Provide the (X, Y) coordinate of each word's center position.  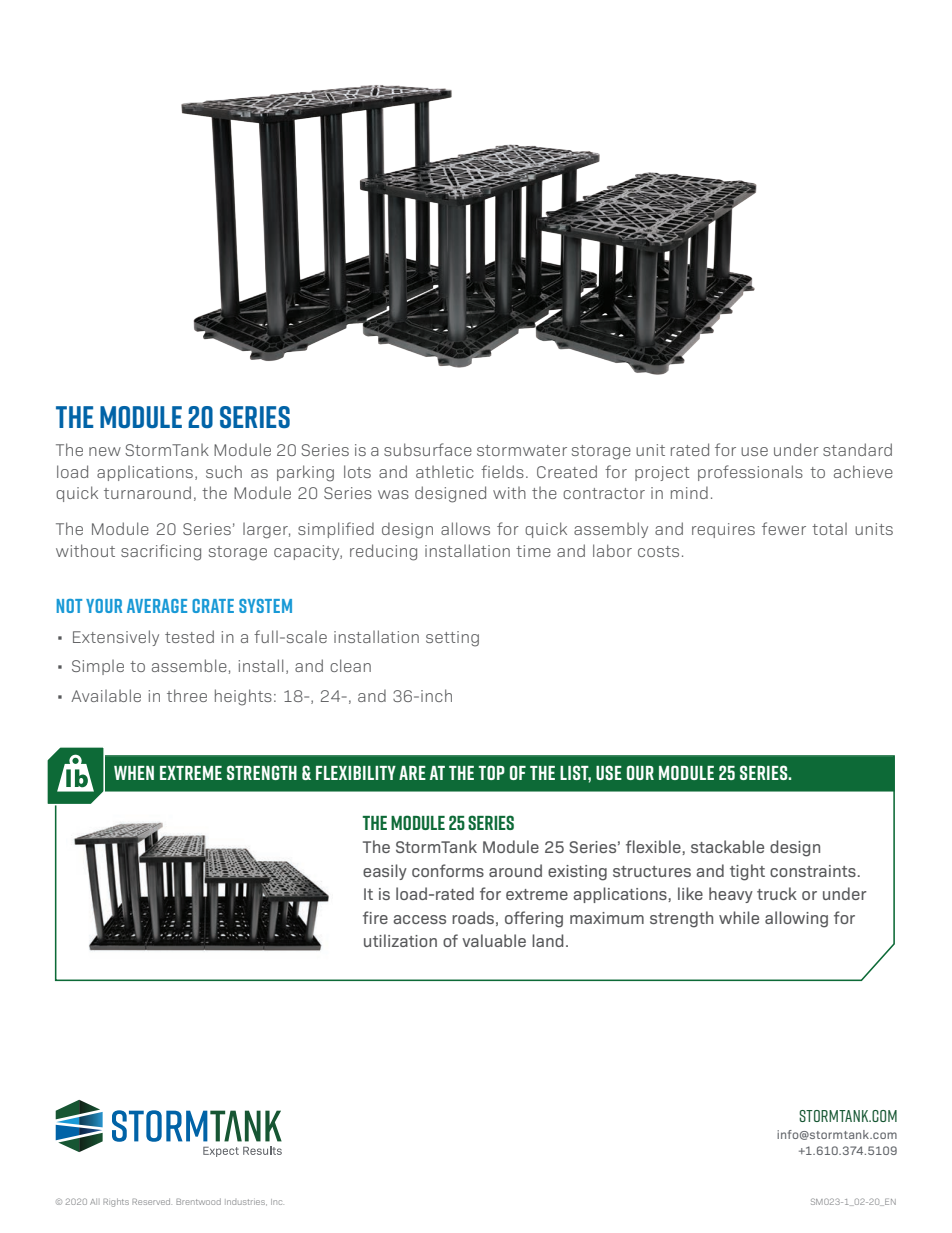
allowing (796, 919)
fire (375, 917)
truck (777, 893)
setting (452, 639)
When (134, 773)
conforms (448, 870)
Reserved (152, 1201)
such (224, 471)
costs (658, 551)
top (492, 772)
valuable (494, 940)
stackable (727, 846)
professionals (750, 473)
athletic (445, 472)
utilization (400, 940)
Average (157, 606)
